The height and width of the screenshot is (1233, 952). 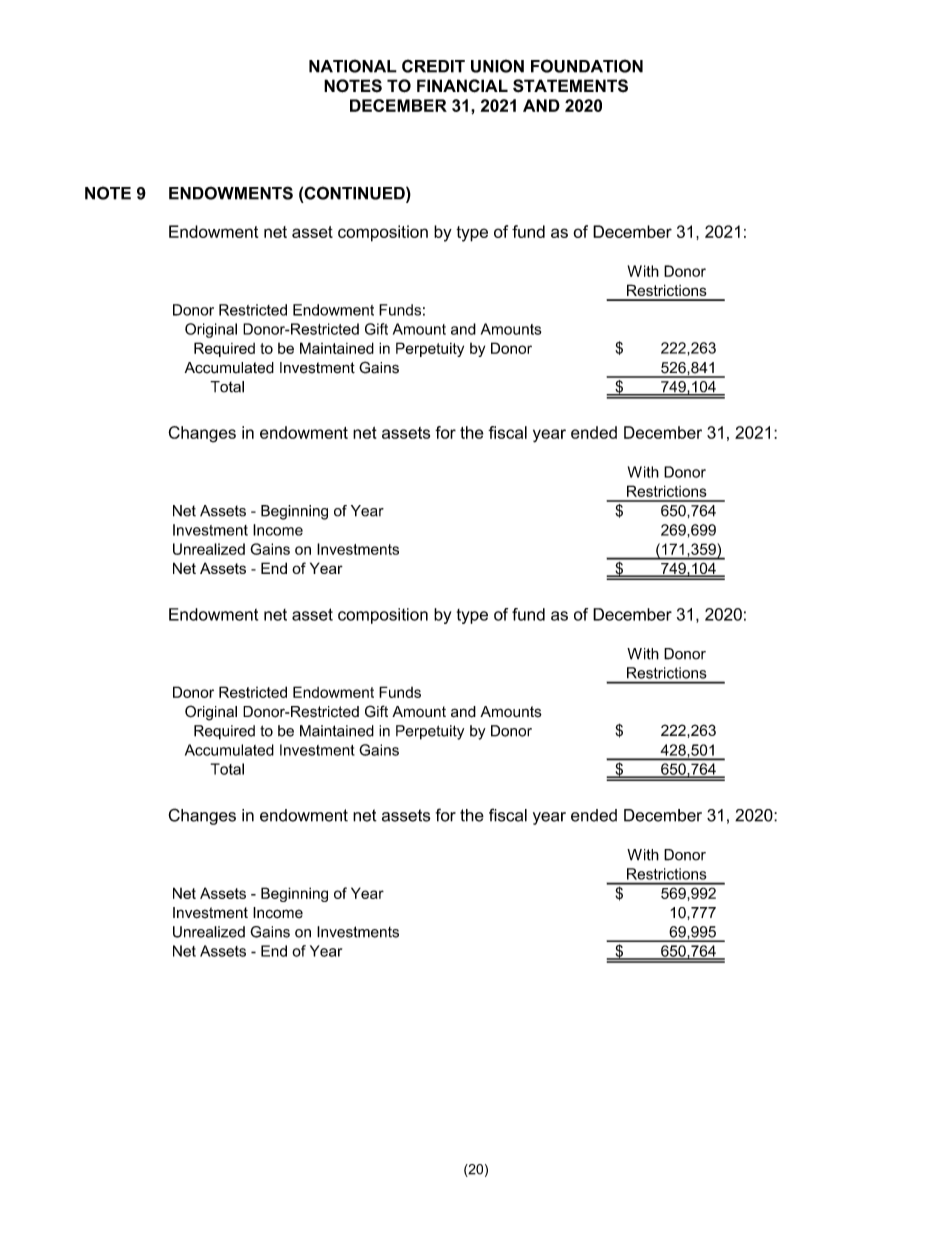 What do you see at coordinates (462, 86) in the screenshot?
I see `FINANCIAL` at bounding box center [462, 86].
